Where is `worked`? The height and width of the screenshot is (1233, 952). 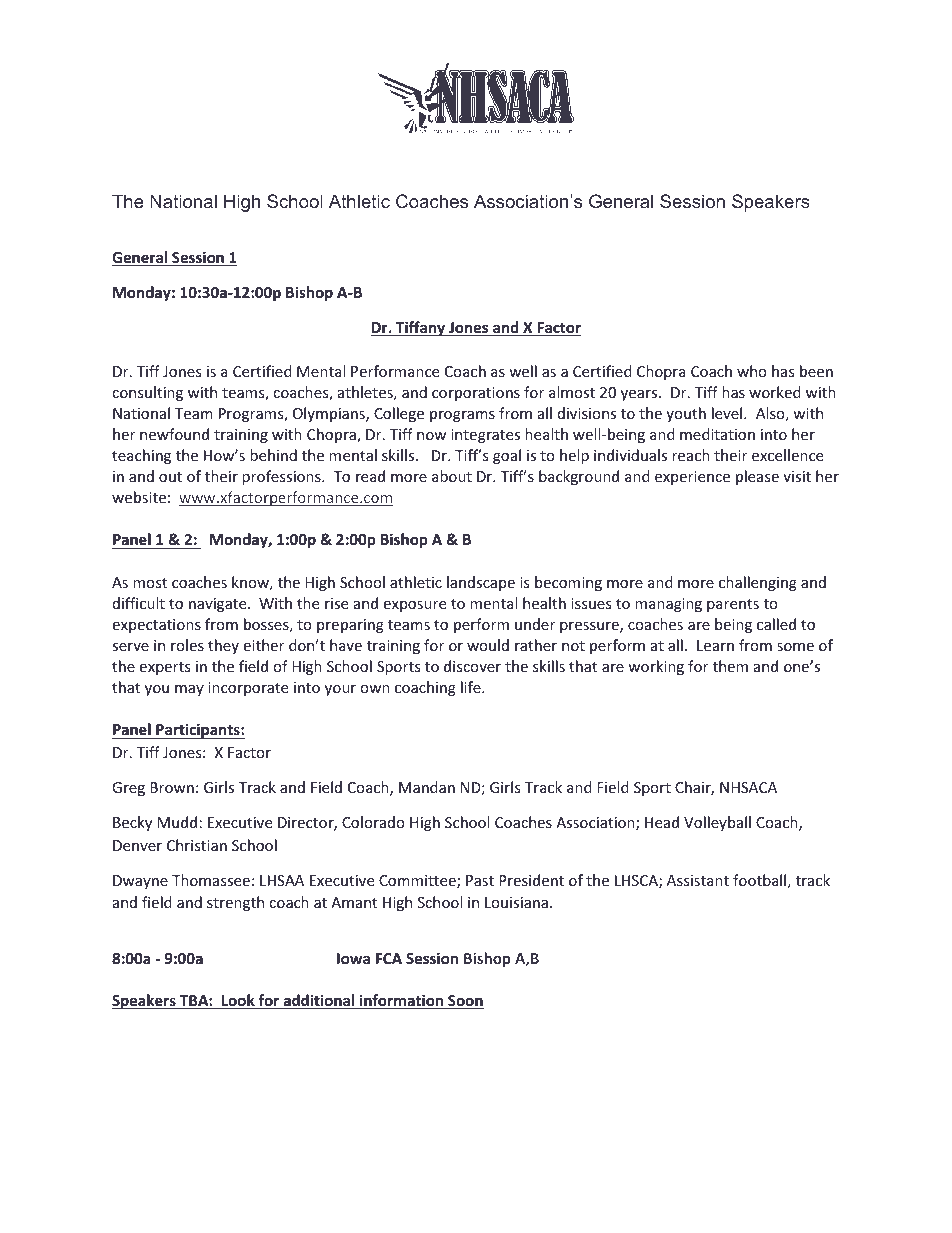 worked is located at coordinates (775, 392).
